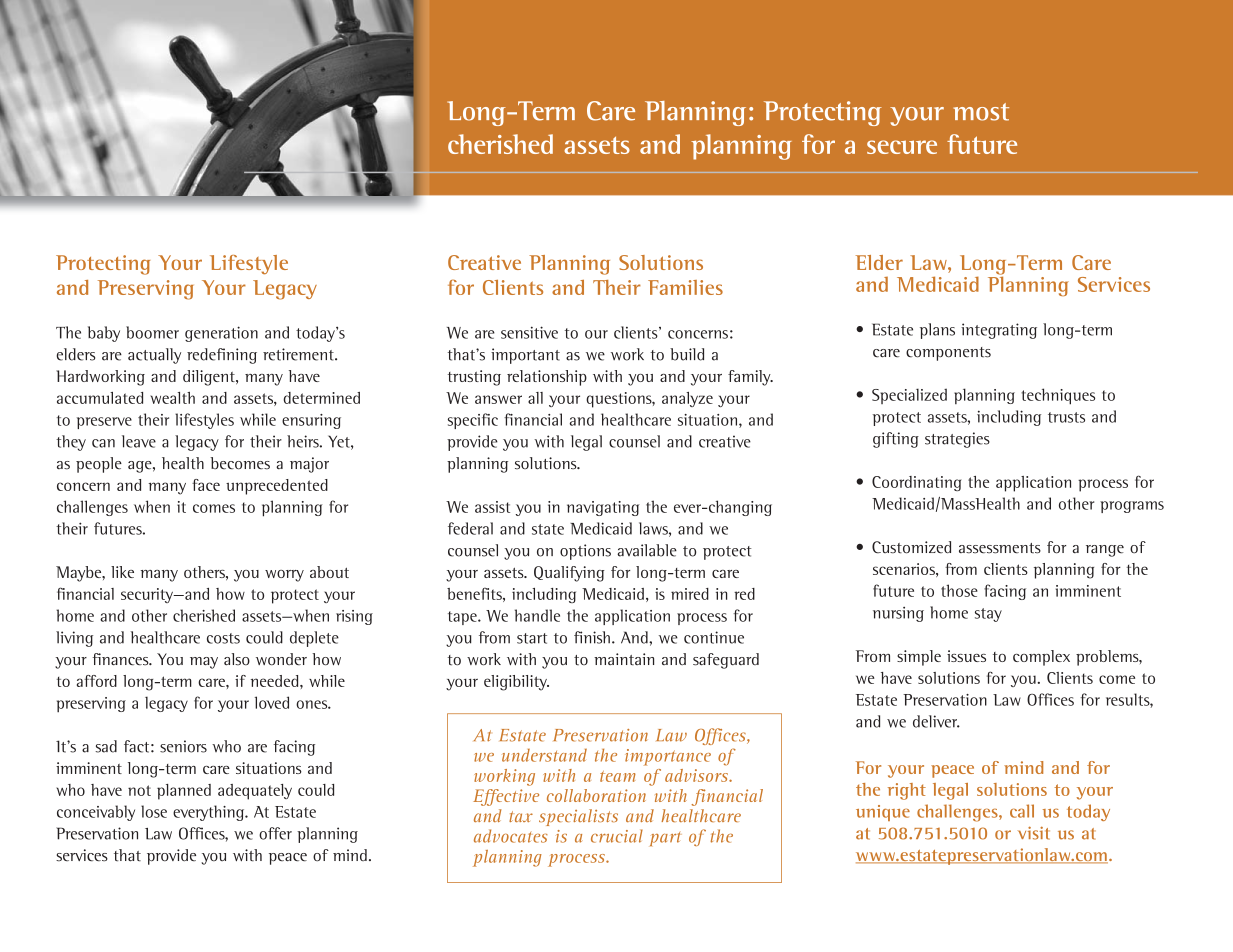 This document has width=1233, height=952. I want to click on most, so click(981, 112).
